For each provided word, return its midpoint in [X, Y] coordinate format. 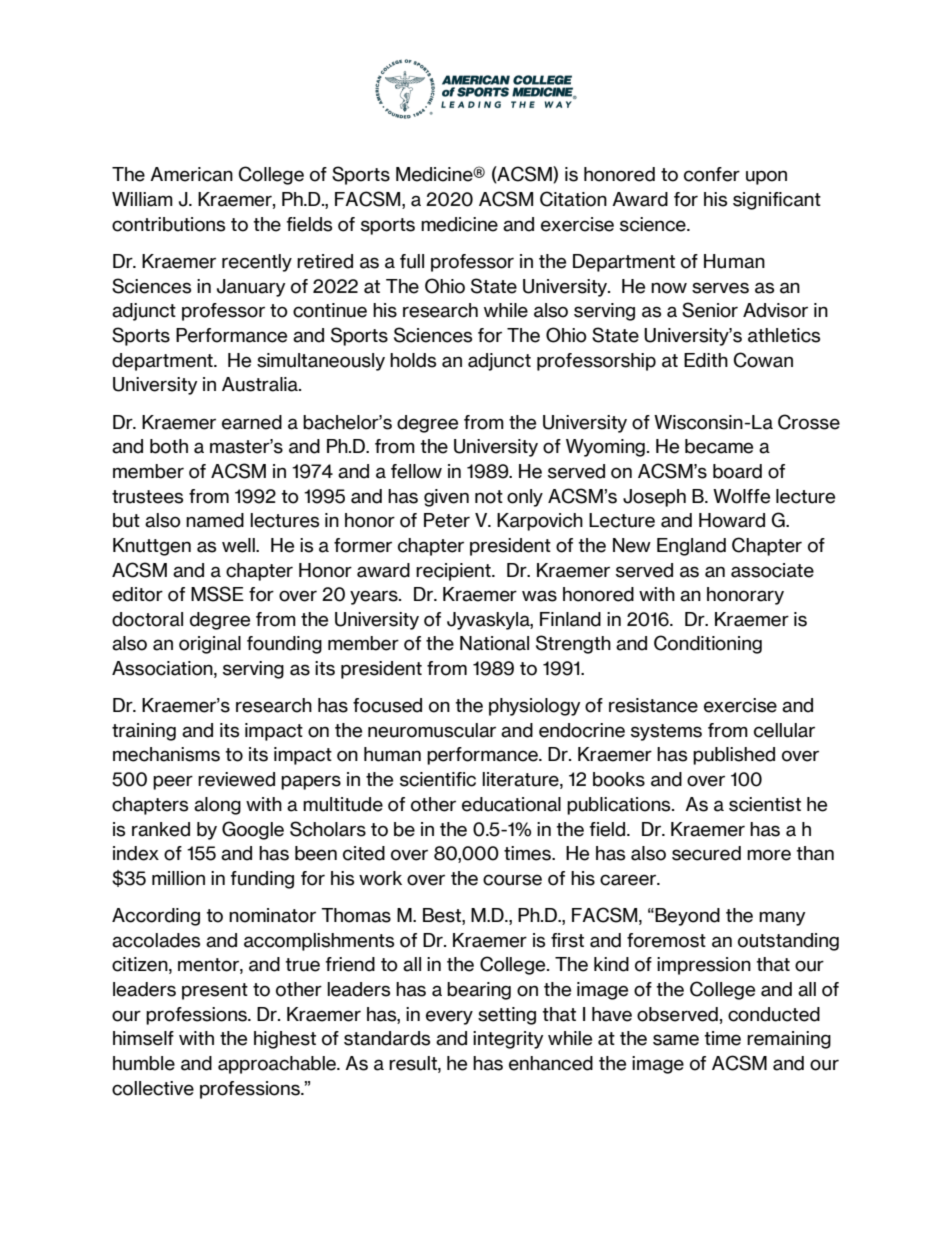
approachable [278, 1065]
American [191, 174]
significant [777, 201]
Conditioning [708, 644]
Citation [573, 199]
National [494, 643]
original [210, 645]
